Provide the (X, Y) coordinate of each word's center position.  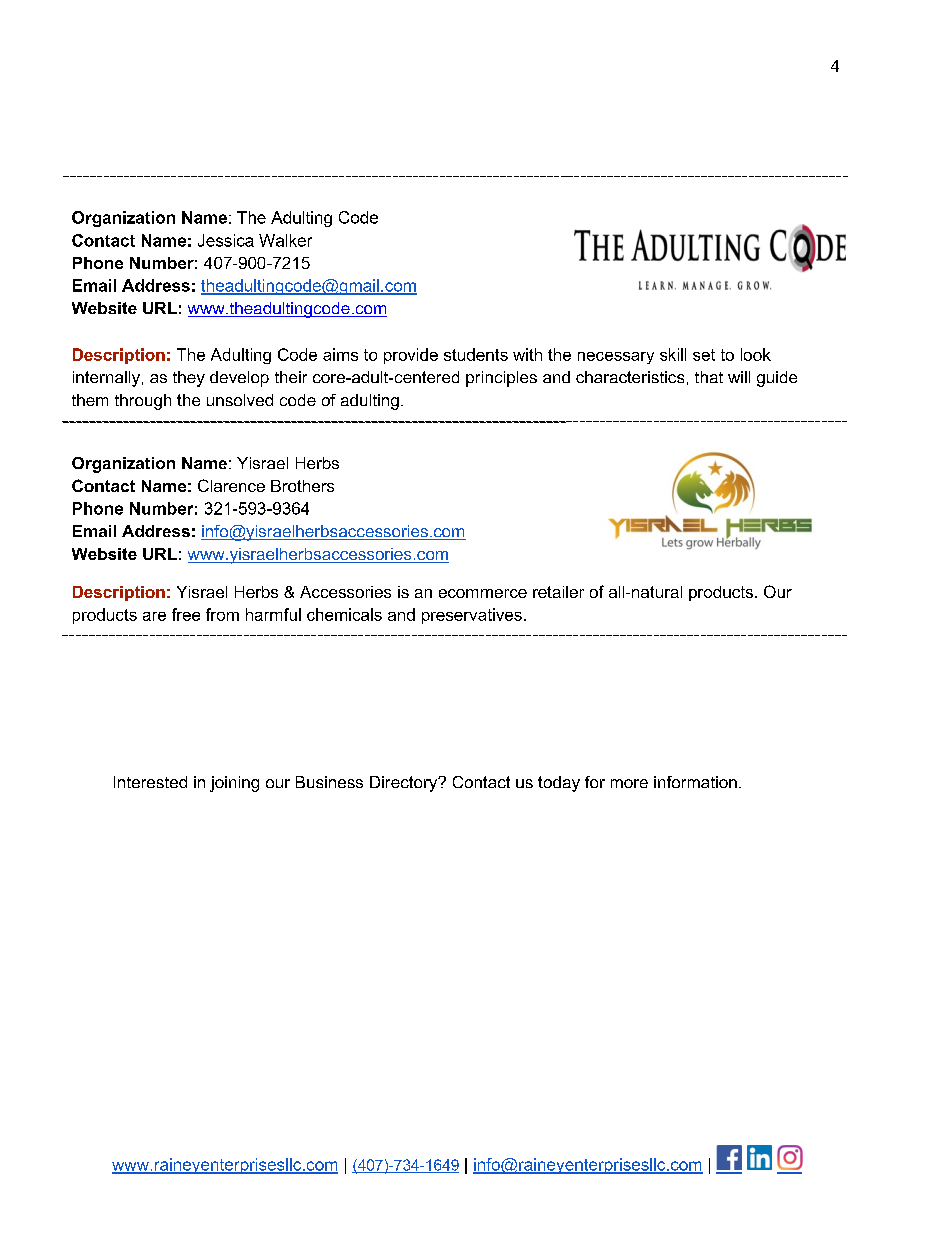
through (143, 402)
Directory (405, 784)
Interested (150, 782)
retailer (558, 592)
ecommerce (483, 593)
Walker (285, 240)
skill (673, 354)
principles (501, 379)
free (186, 614)
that (709, 377)
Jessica (226, 240)
